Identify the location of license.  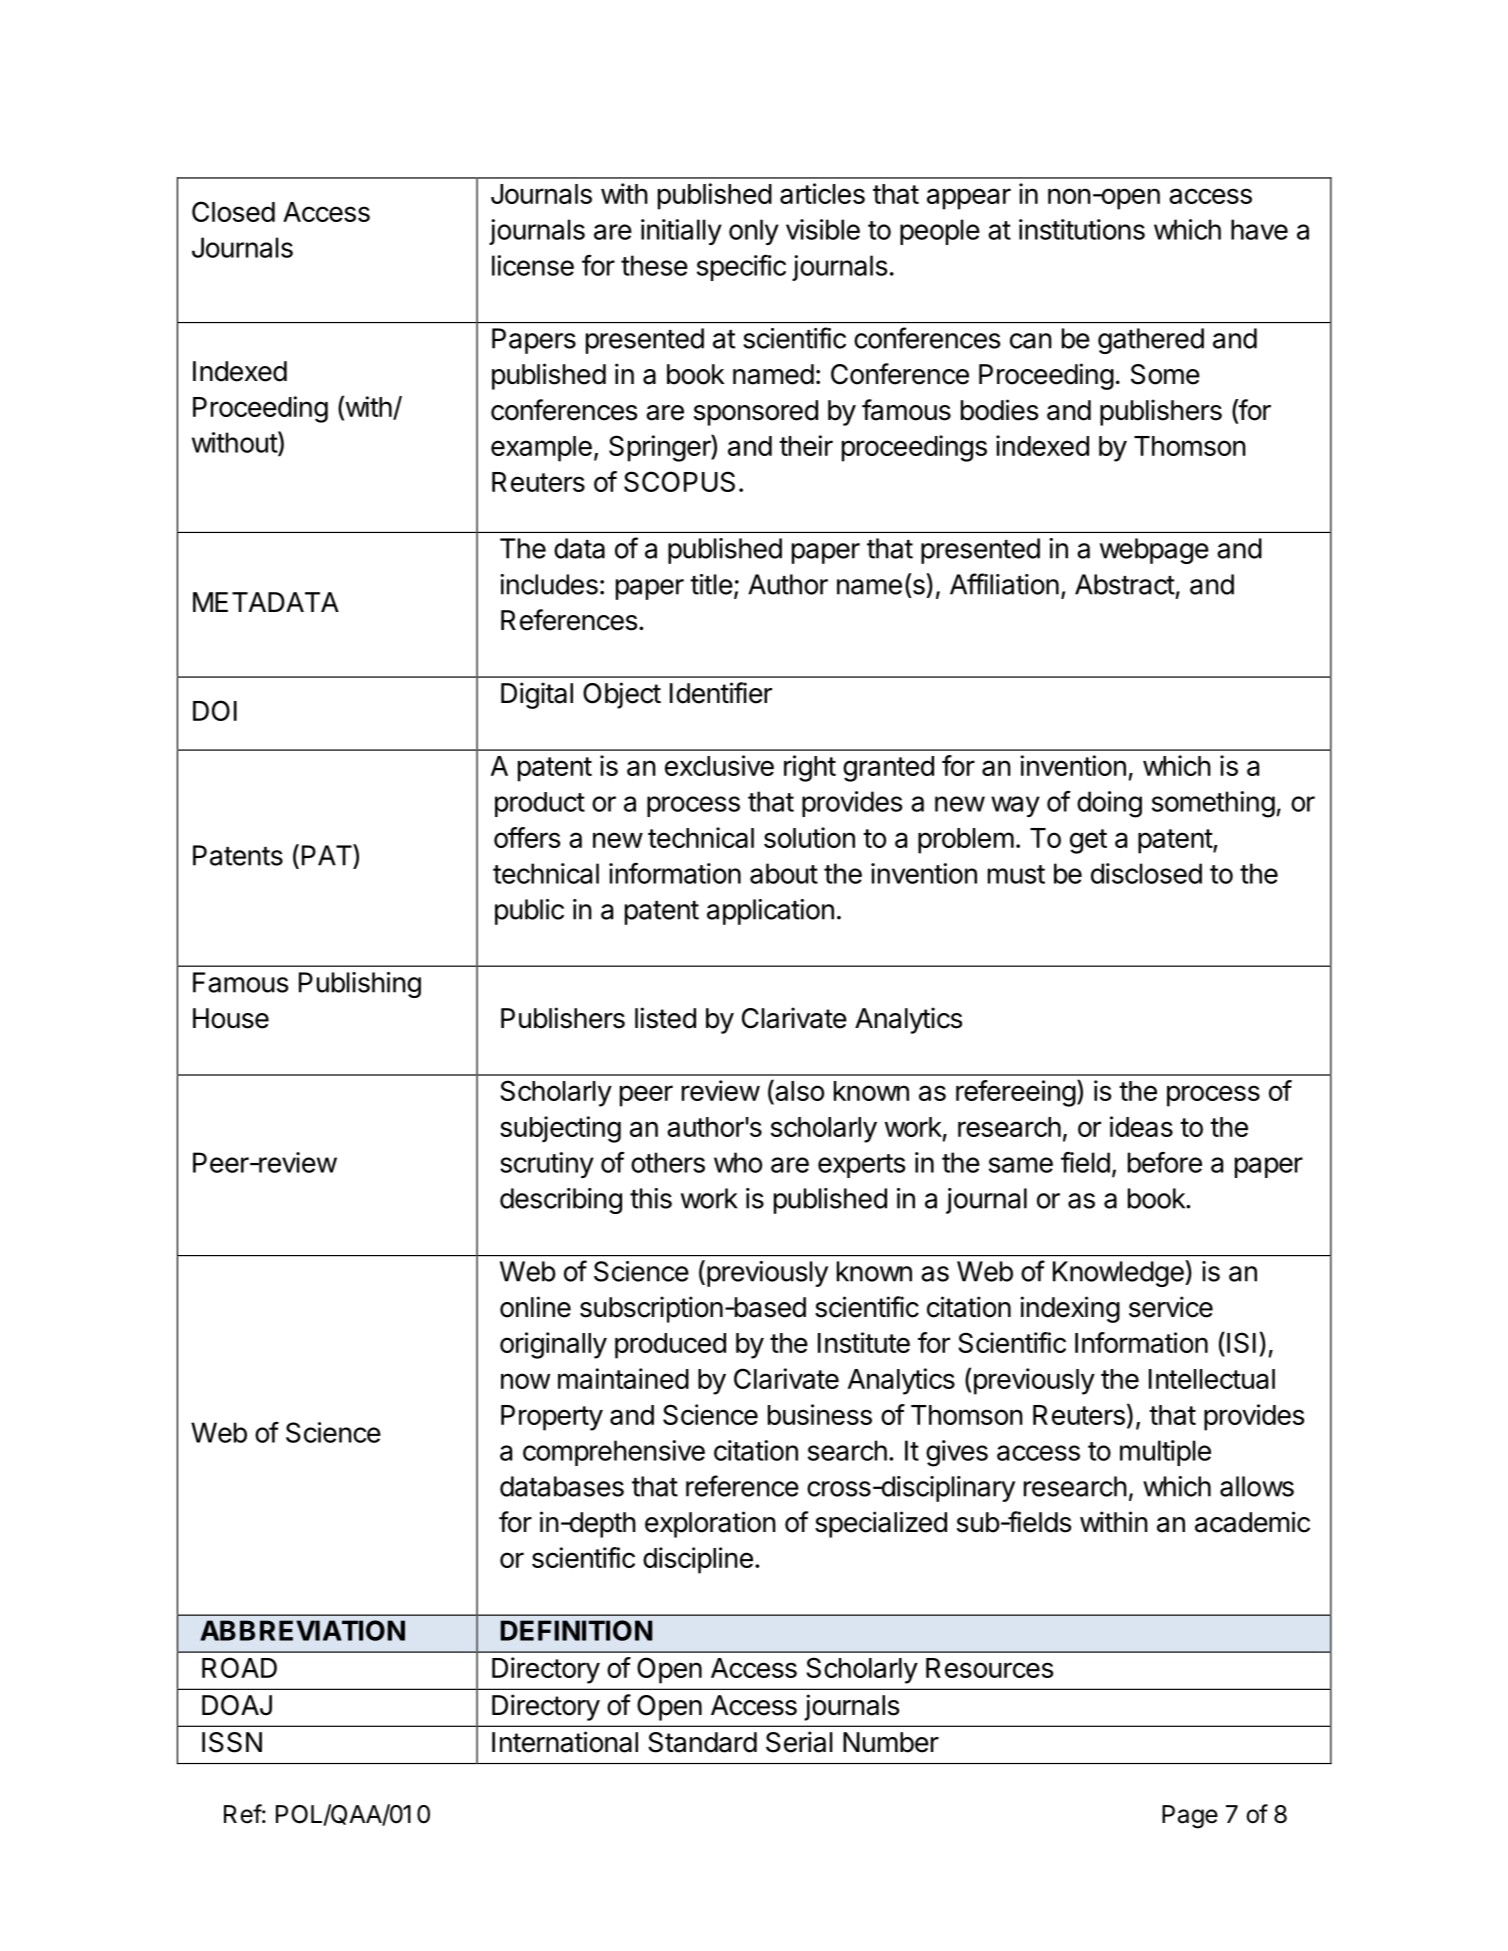
(533, 265).
